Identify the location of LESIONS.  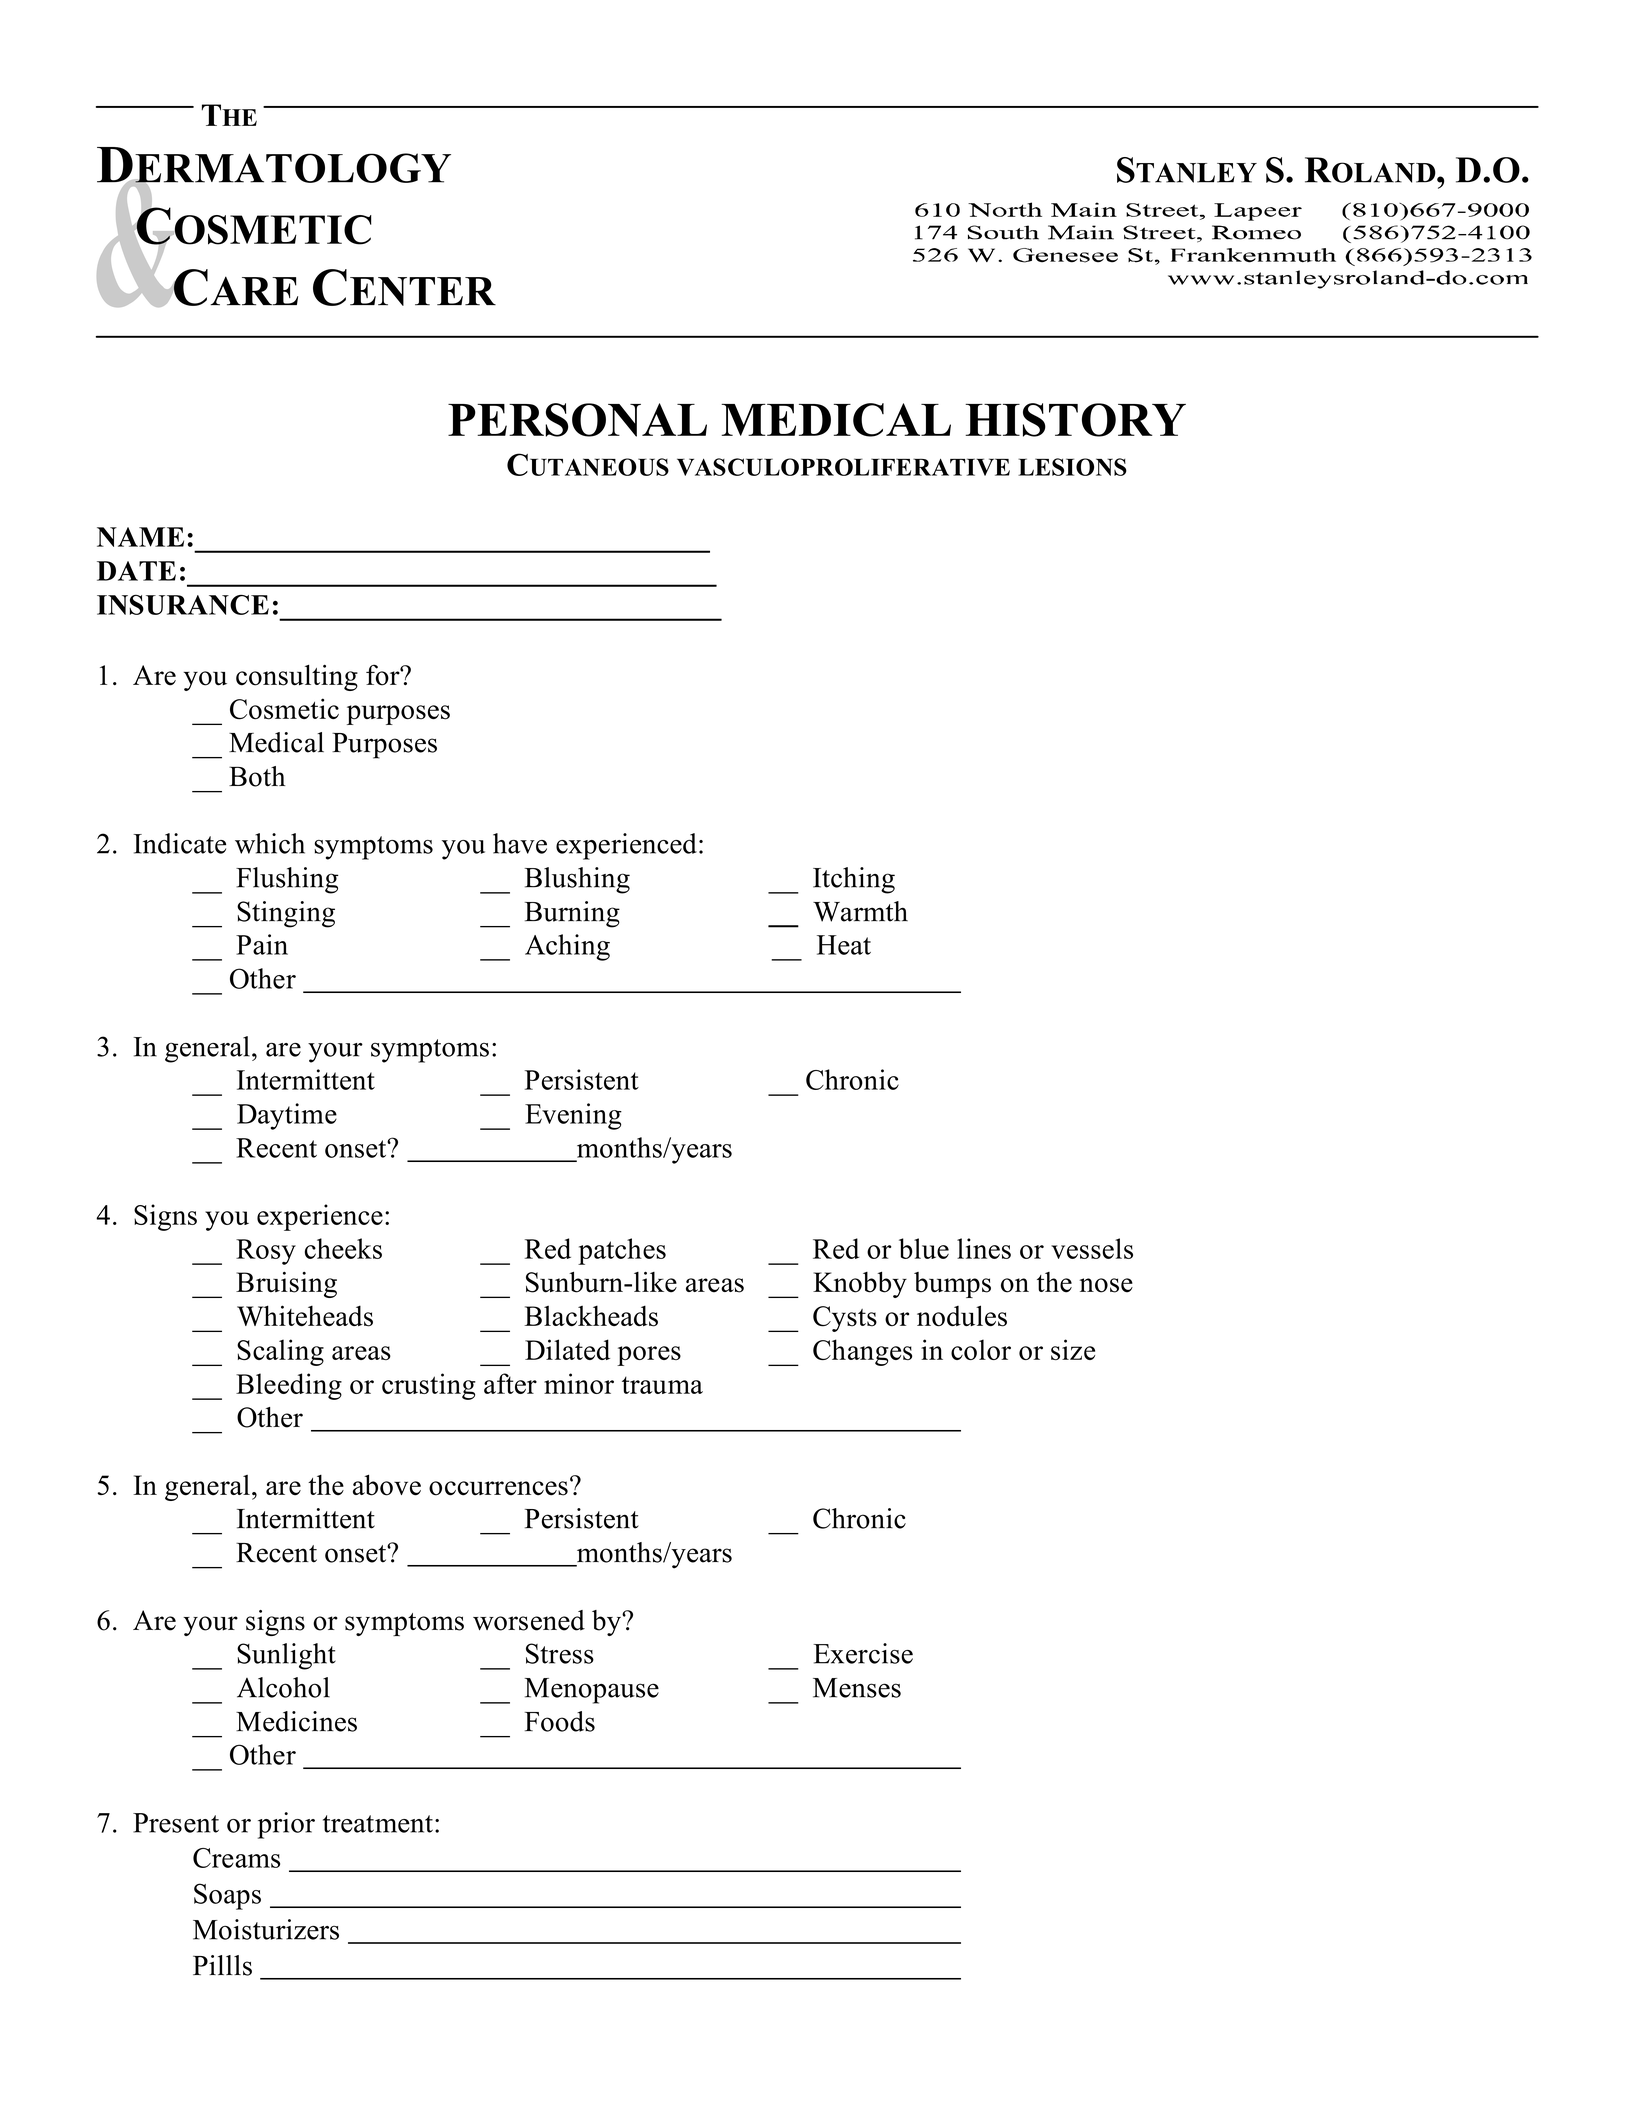
(1072, 467).
